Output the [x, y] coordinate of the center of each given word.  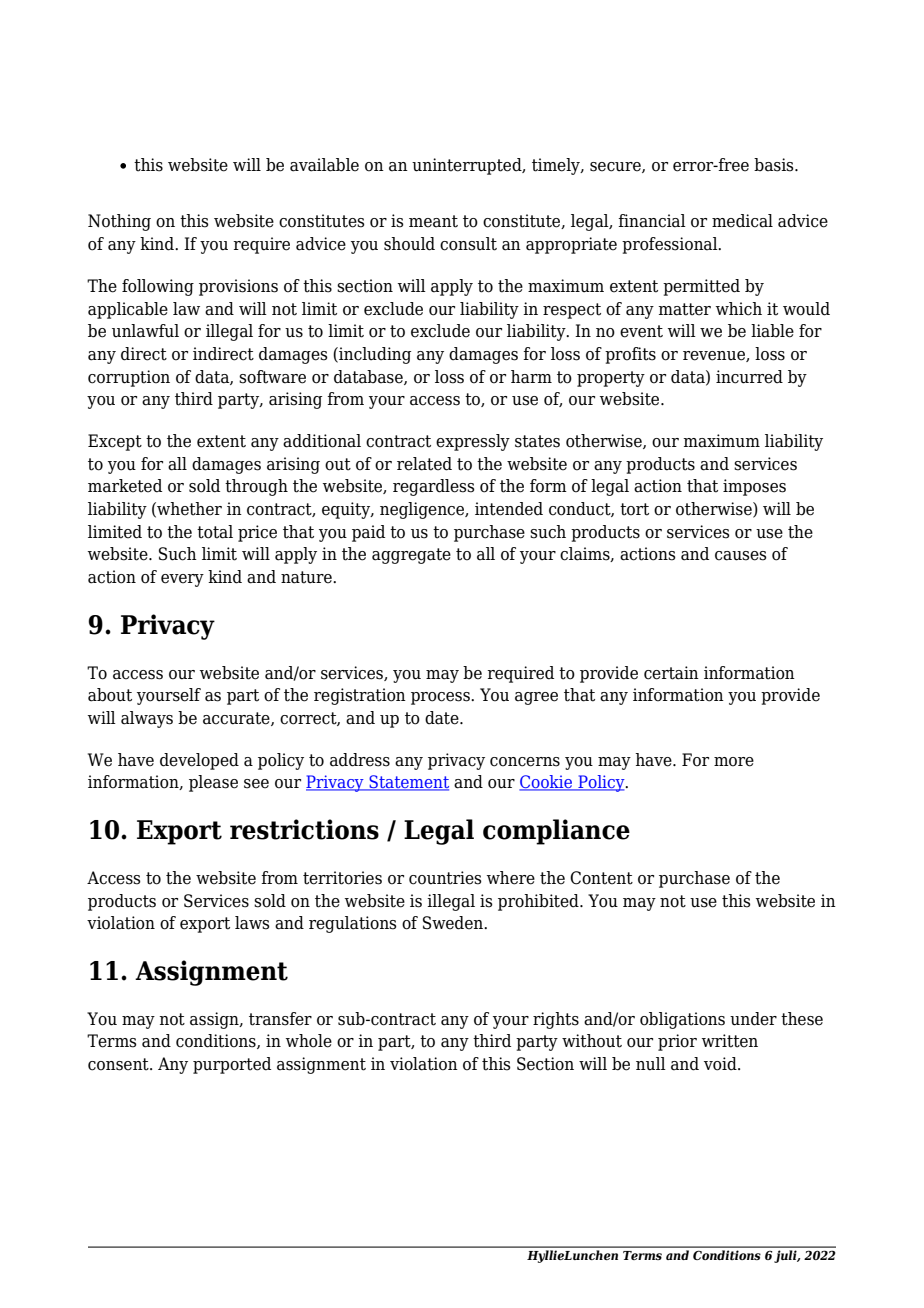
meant [433, 221]
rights [556, 1020]
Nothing [119, 222]
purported [232, 1065]
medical [742, 221]
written [730, 1041]
